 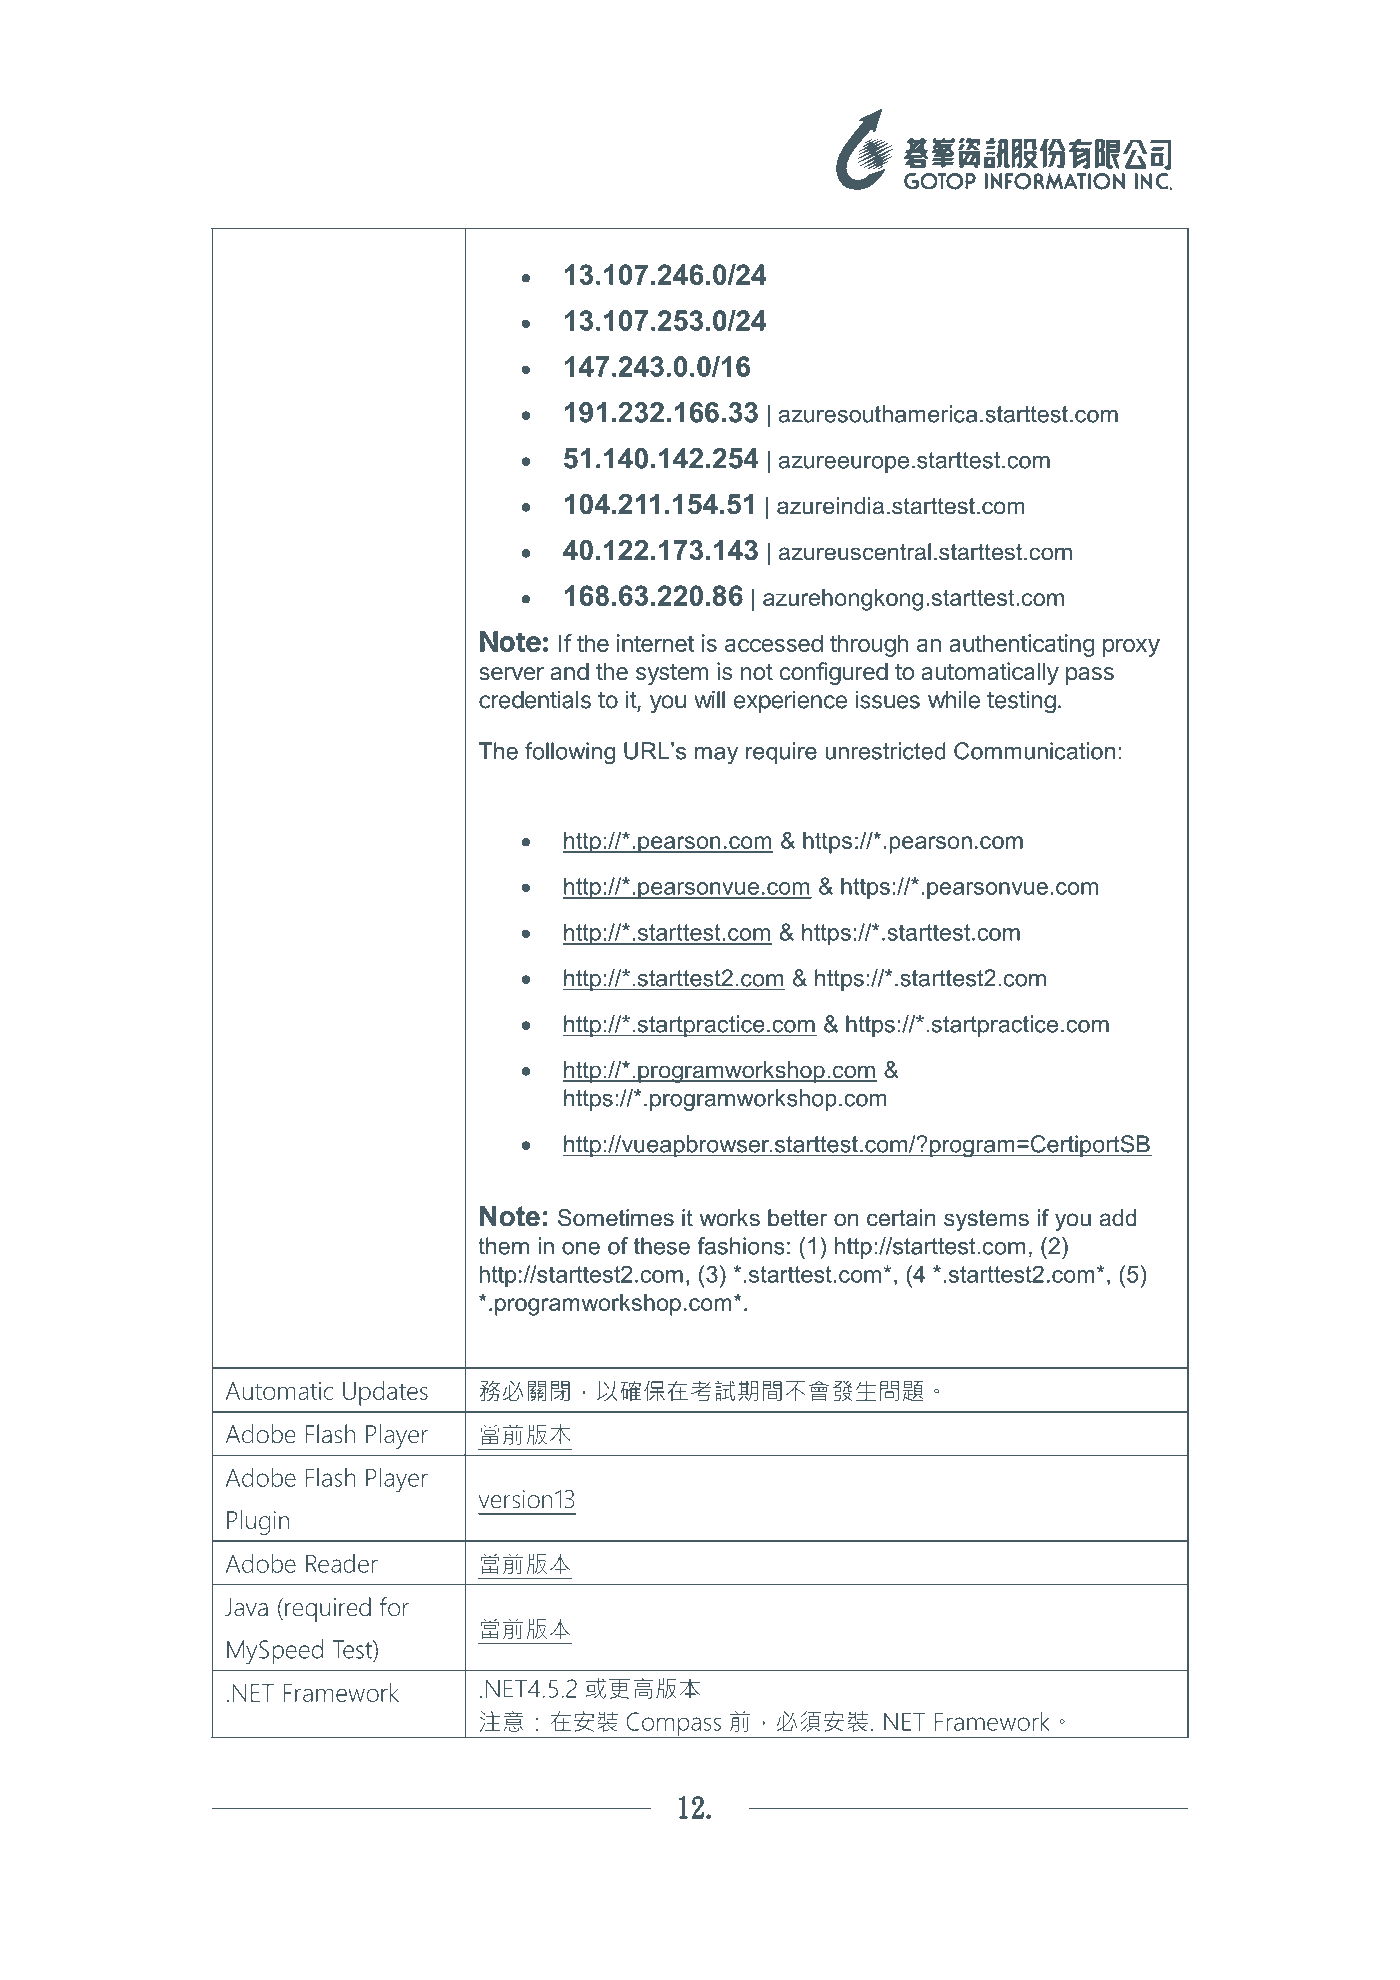 I want to click on will, so click(x=709, y=700).
